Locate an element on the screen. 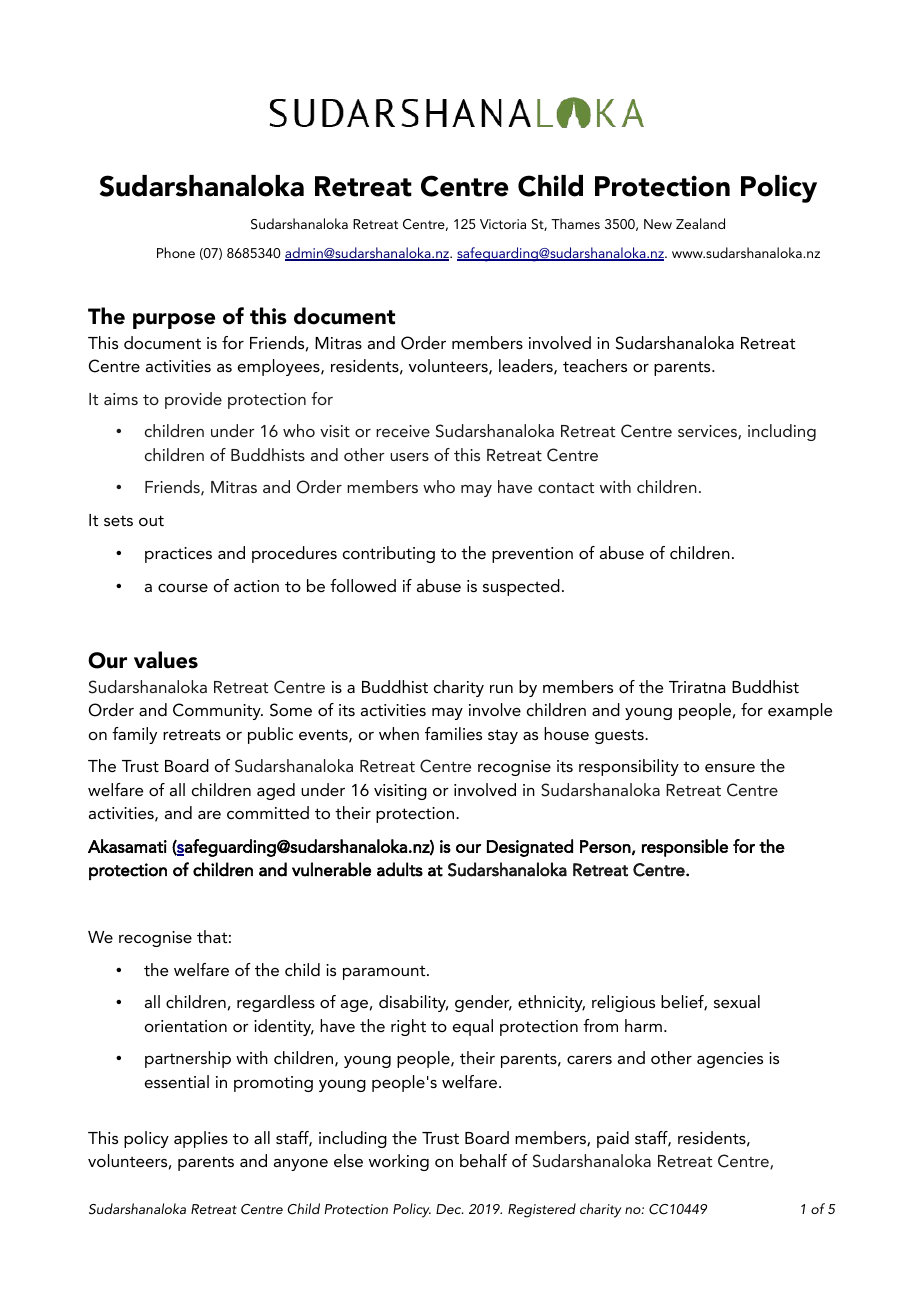 The image size is (924, 1308). behalf is located at coordinates (483, 1160).
